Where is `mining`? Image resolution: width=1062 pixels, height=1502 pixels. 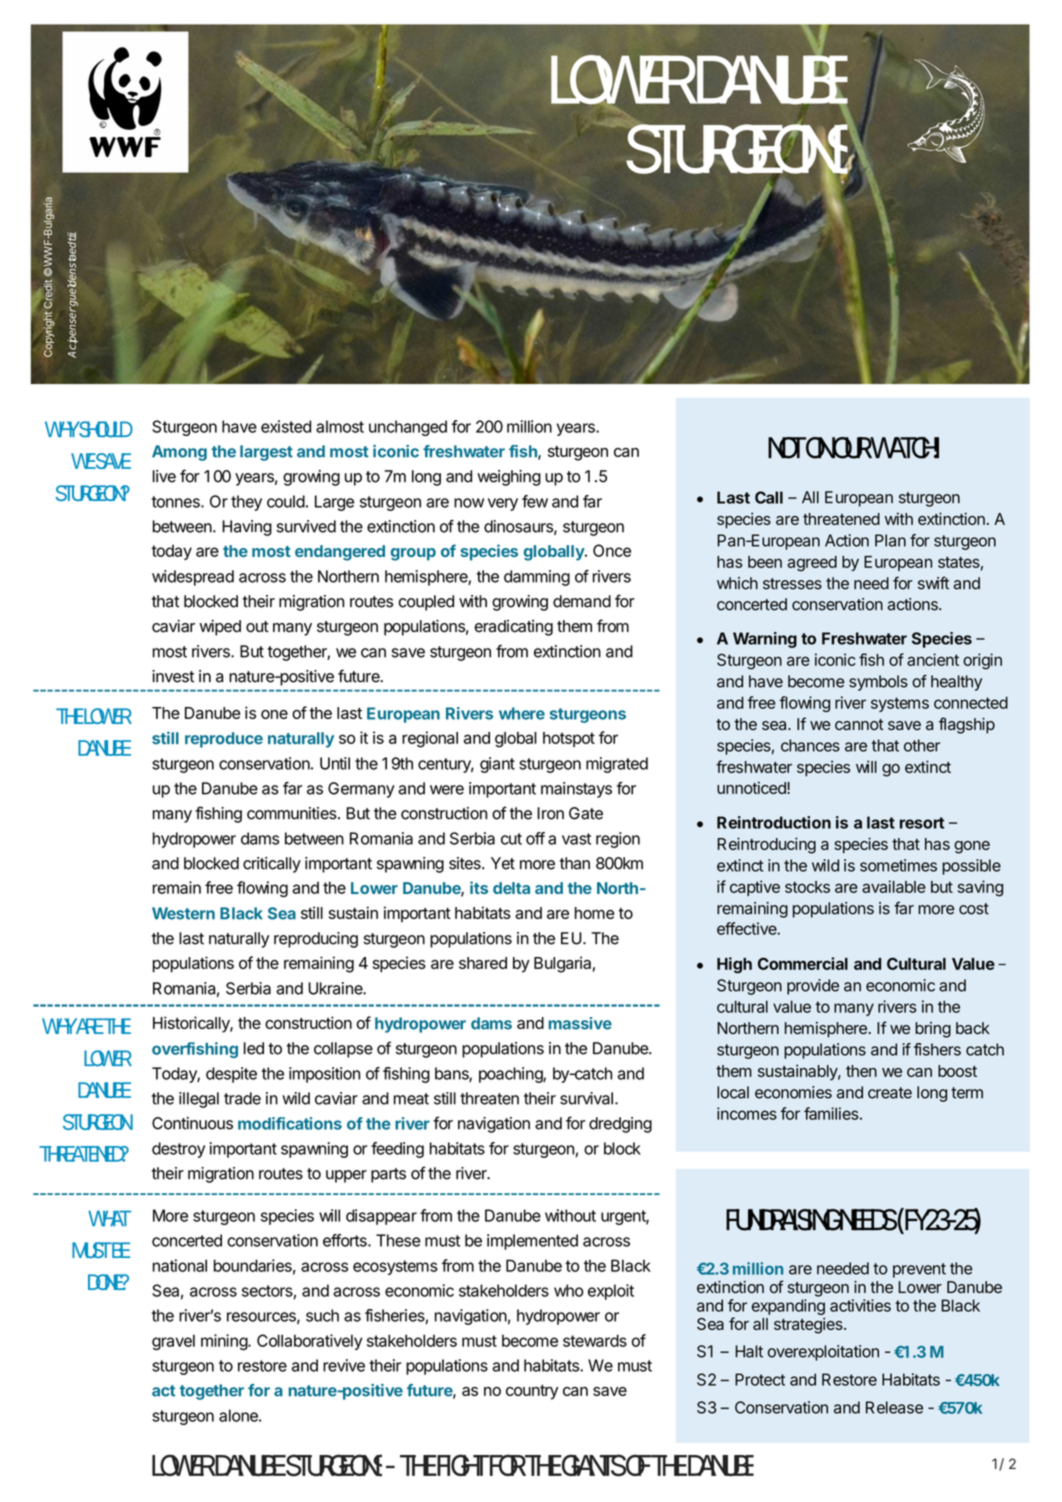 mining is located at coordinates (225, 1342).
